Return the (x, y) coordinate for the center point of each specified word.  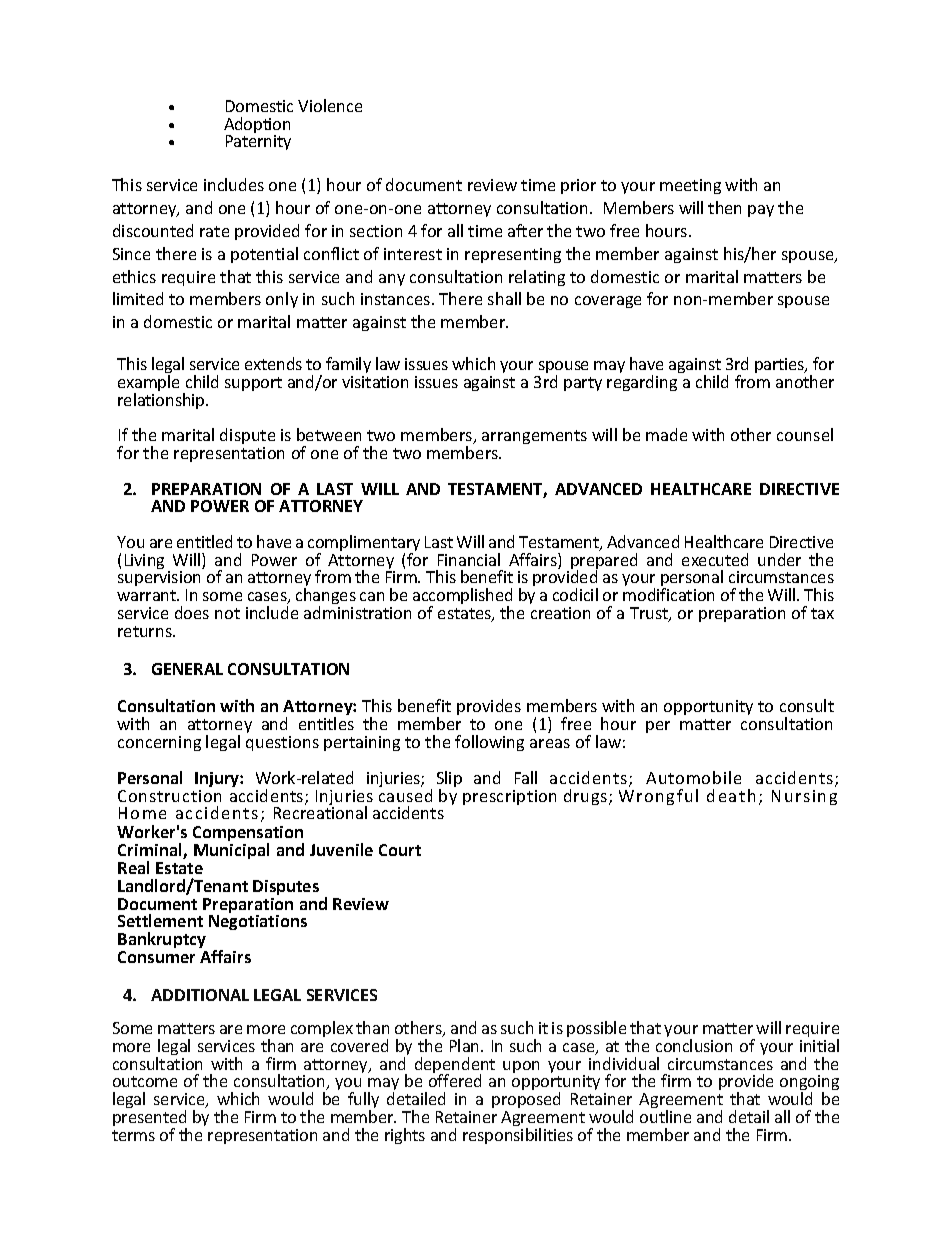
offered (455, 1080)
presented (150, 1119)
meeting (690, 186)
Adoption (257, 126)
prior (578, 186)
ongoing (809, 1084)
